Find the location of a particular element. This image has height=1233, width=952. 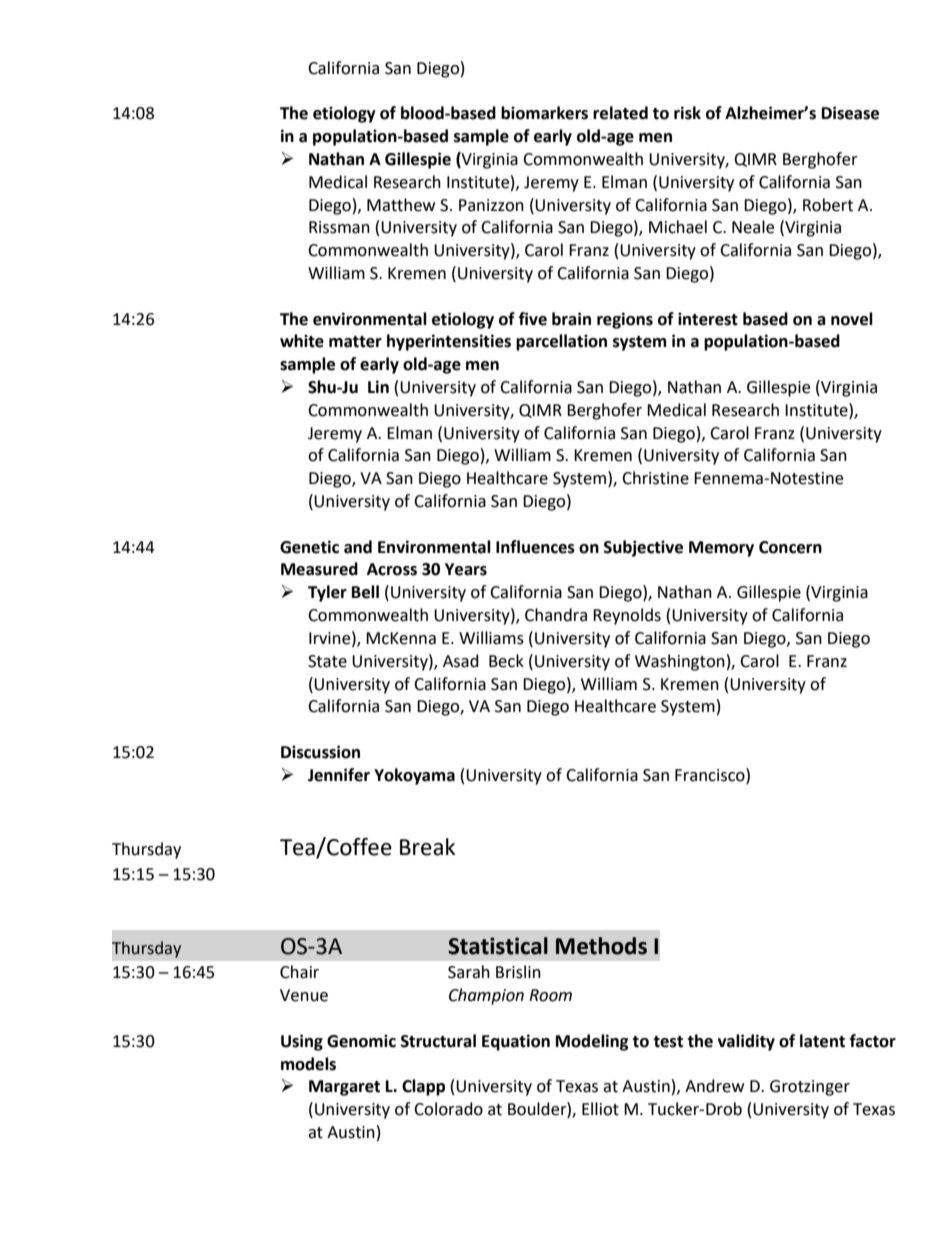

Elliot is located at coordinates (600, 1109).
